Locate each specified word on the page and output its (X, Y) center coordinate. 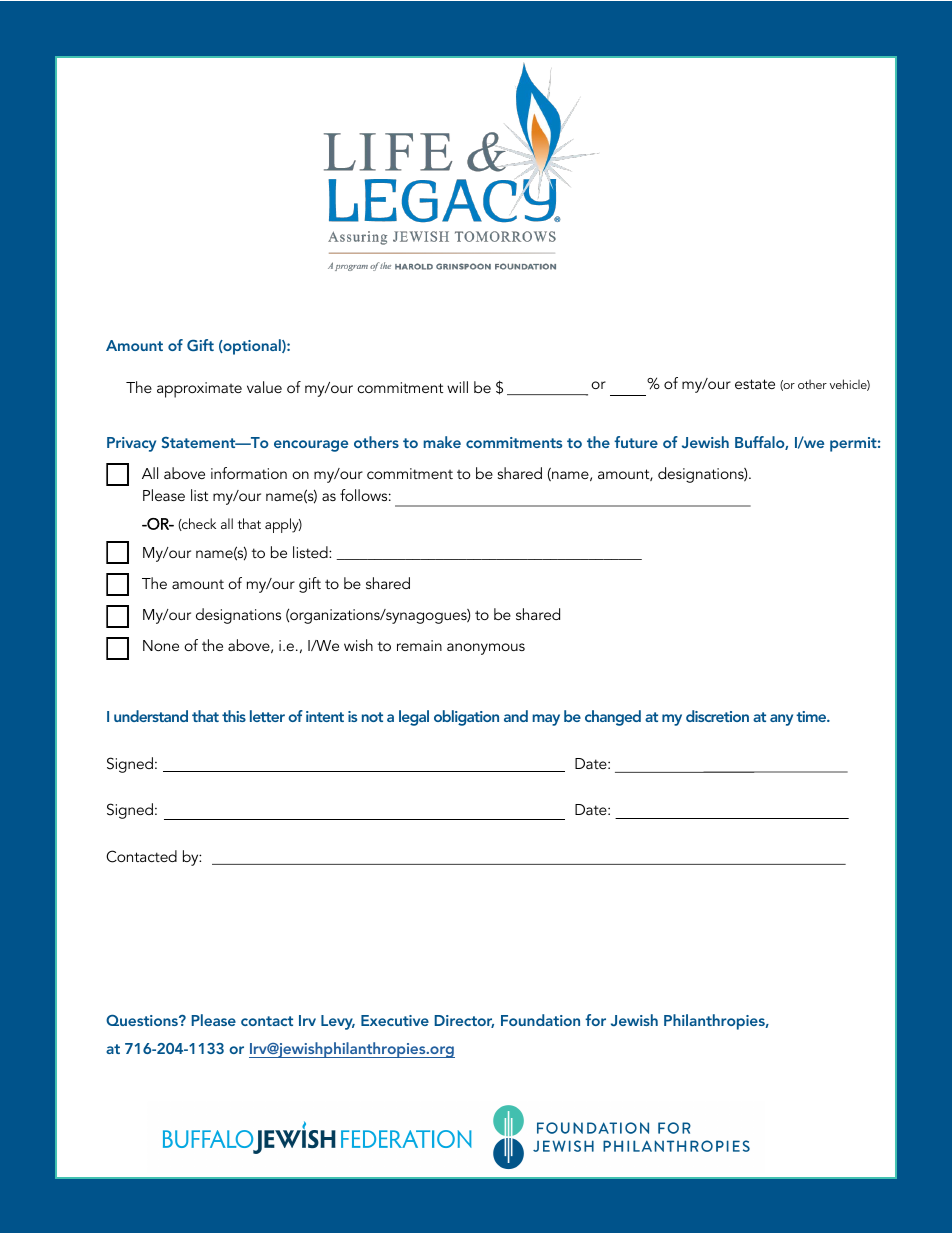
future (636, 442)
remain (419, 645)
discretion (717, 716)
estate (755, 384)
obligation (466, 718)
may (546, 720)
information (249, 473)
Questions (143, 1020)
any (781, 720)
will (457, 387)
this (234, 716)
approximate (199, 390)
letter (267, 716)
